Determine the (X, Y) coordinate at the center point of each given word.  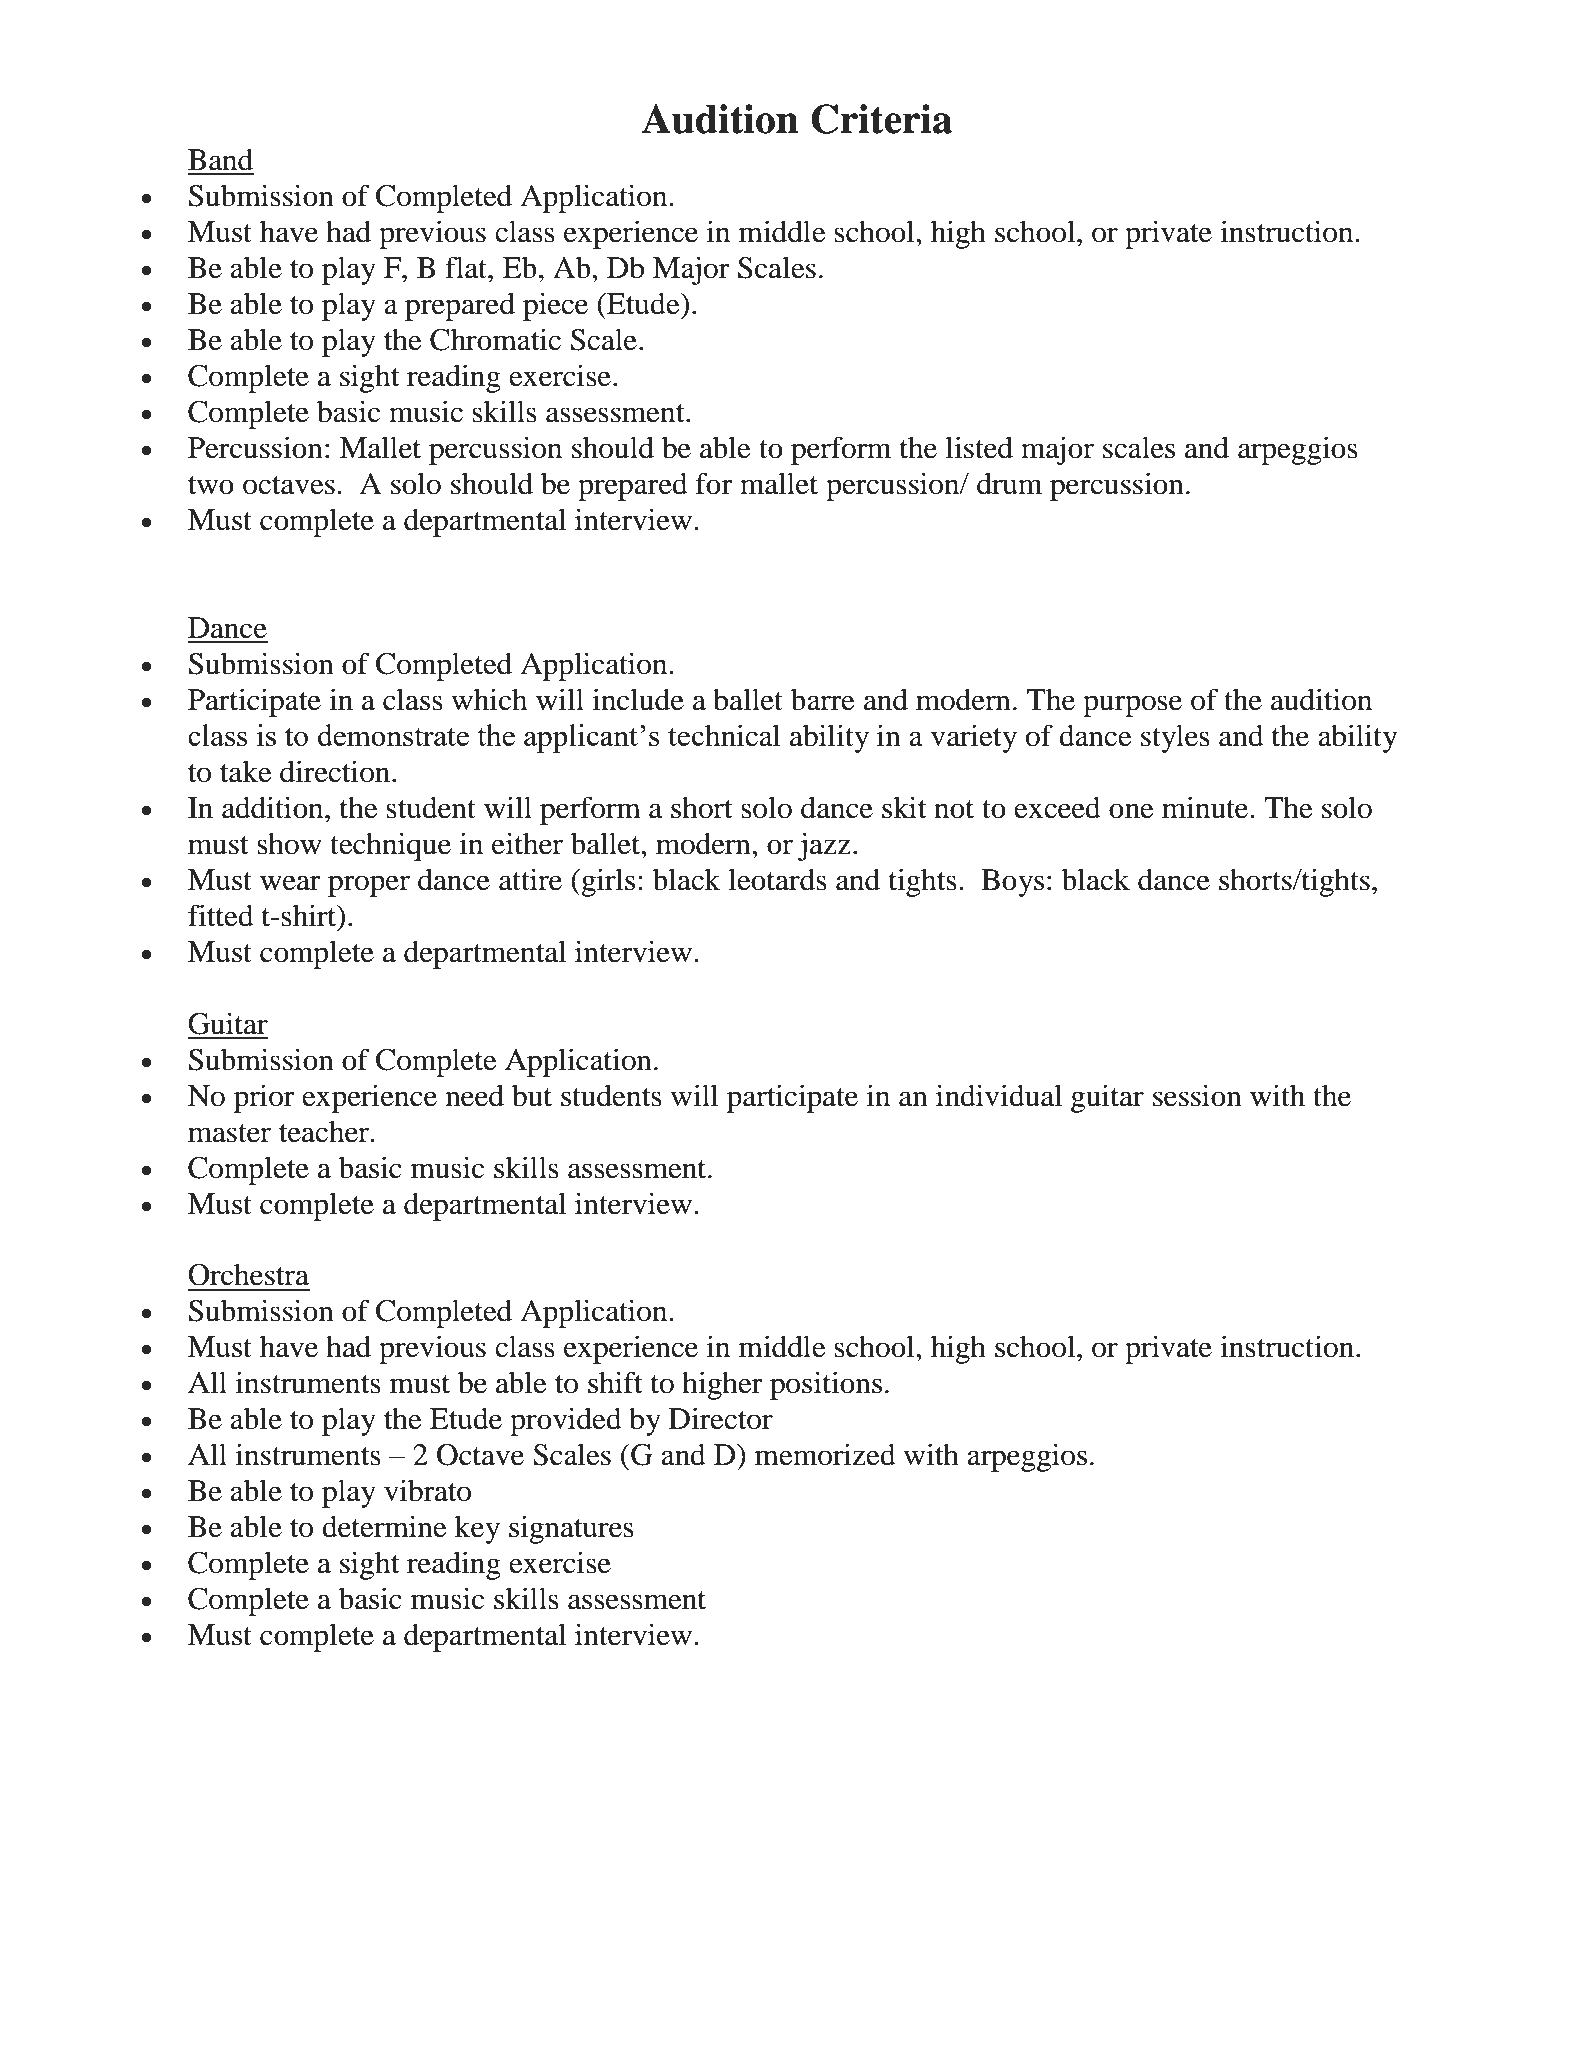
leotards (778, 879)
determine (384, 1526)
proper (369, 886)
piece (555, 306)
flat (467, 267)
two (211, 485)
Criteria (881, 119)
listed (979, 447)
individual (999, 1095)
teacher (325, 1131)
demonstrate (393, 735)
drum (1009, 483)
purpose (1132, 706)
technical (724, 735)
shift (615, 1382)
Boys (1012, 883)
